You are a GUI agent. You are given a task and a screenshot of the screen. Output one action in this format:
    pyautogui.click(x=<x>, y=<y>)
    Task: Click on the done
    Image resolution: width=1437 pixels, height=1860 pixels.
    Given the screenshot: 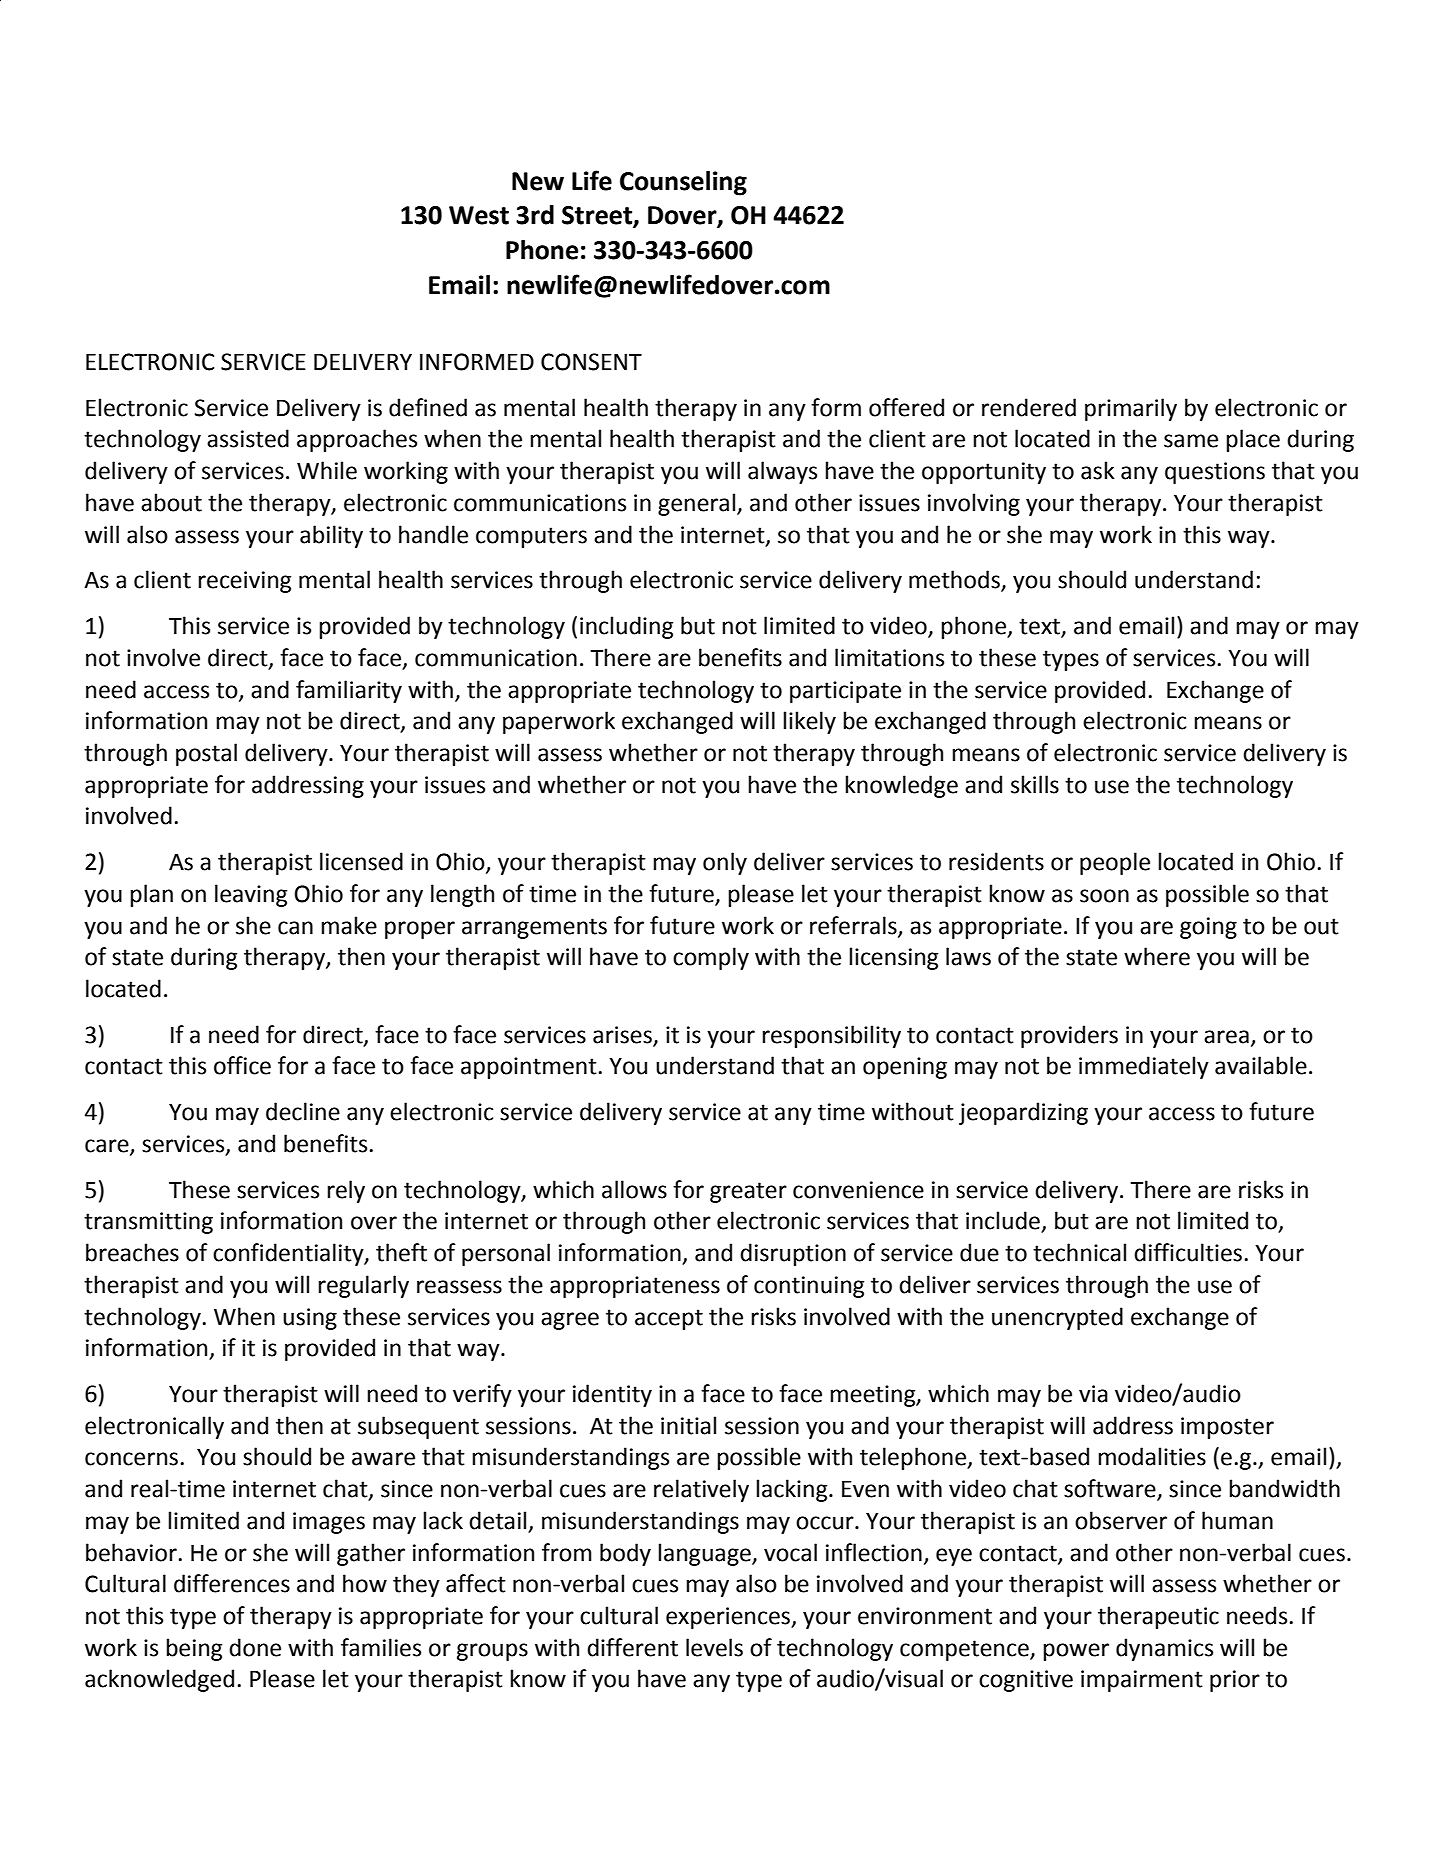 What is the action you would take?
    pyautogui.click(x=255, y=1647)
